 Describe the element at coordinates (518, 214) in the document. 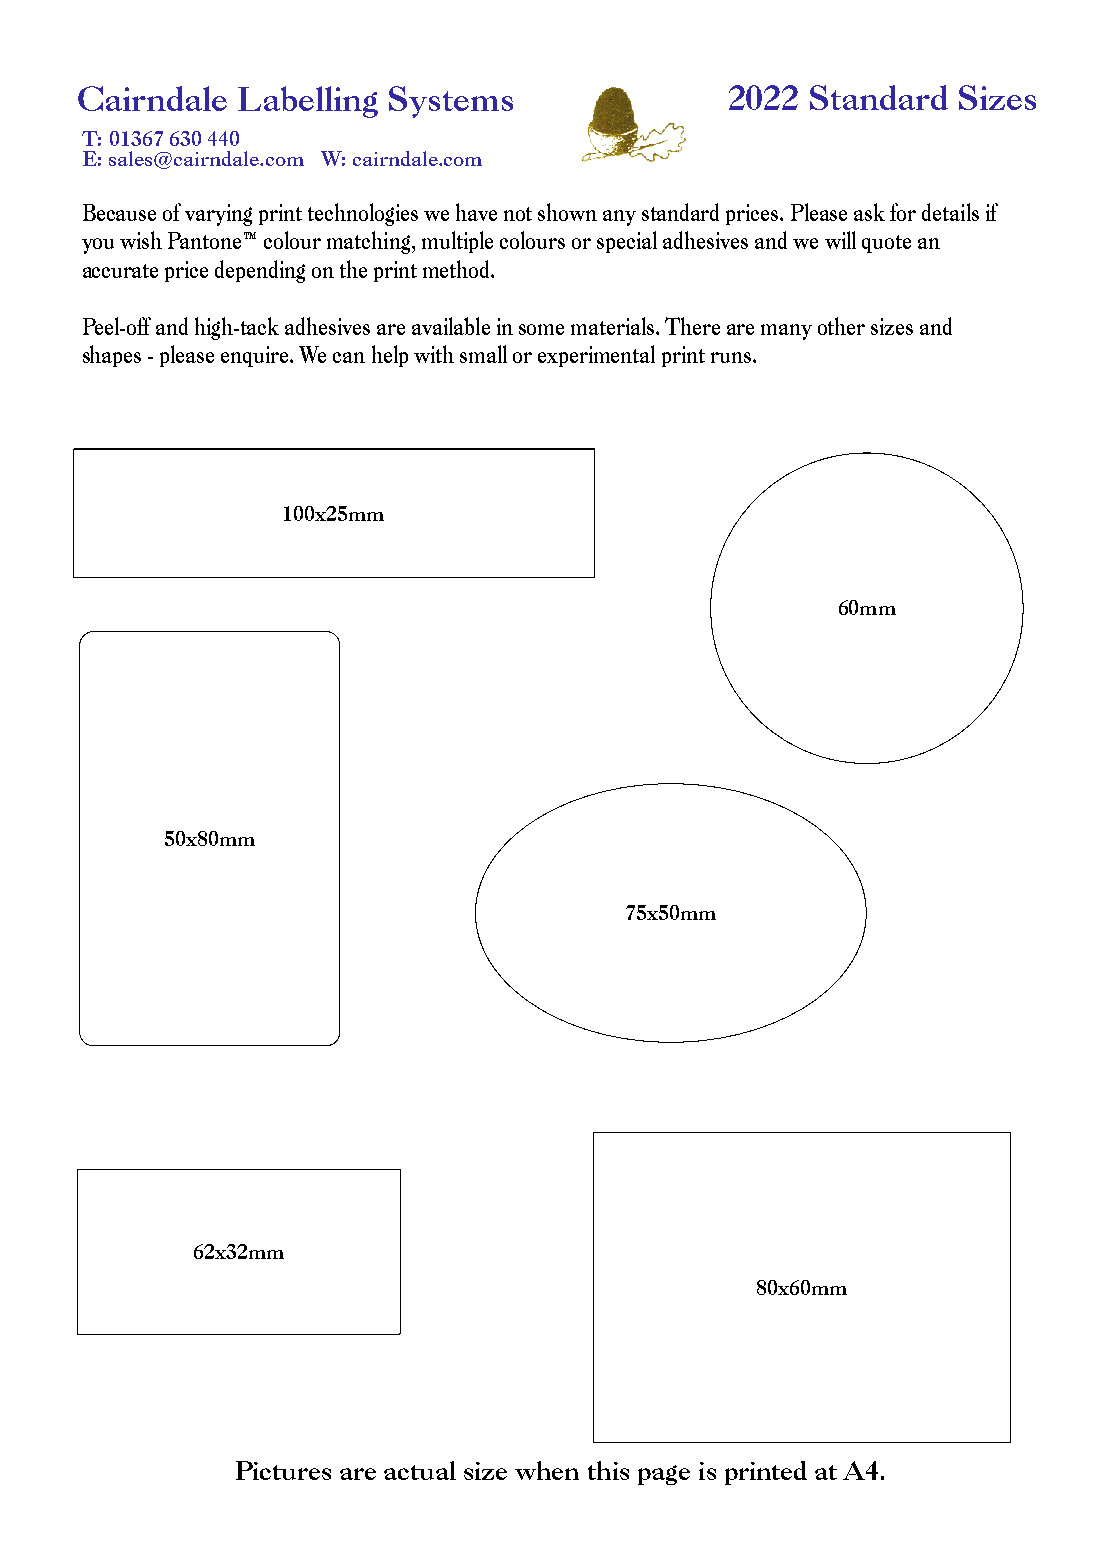

I see `not` at that location.
